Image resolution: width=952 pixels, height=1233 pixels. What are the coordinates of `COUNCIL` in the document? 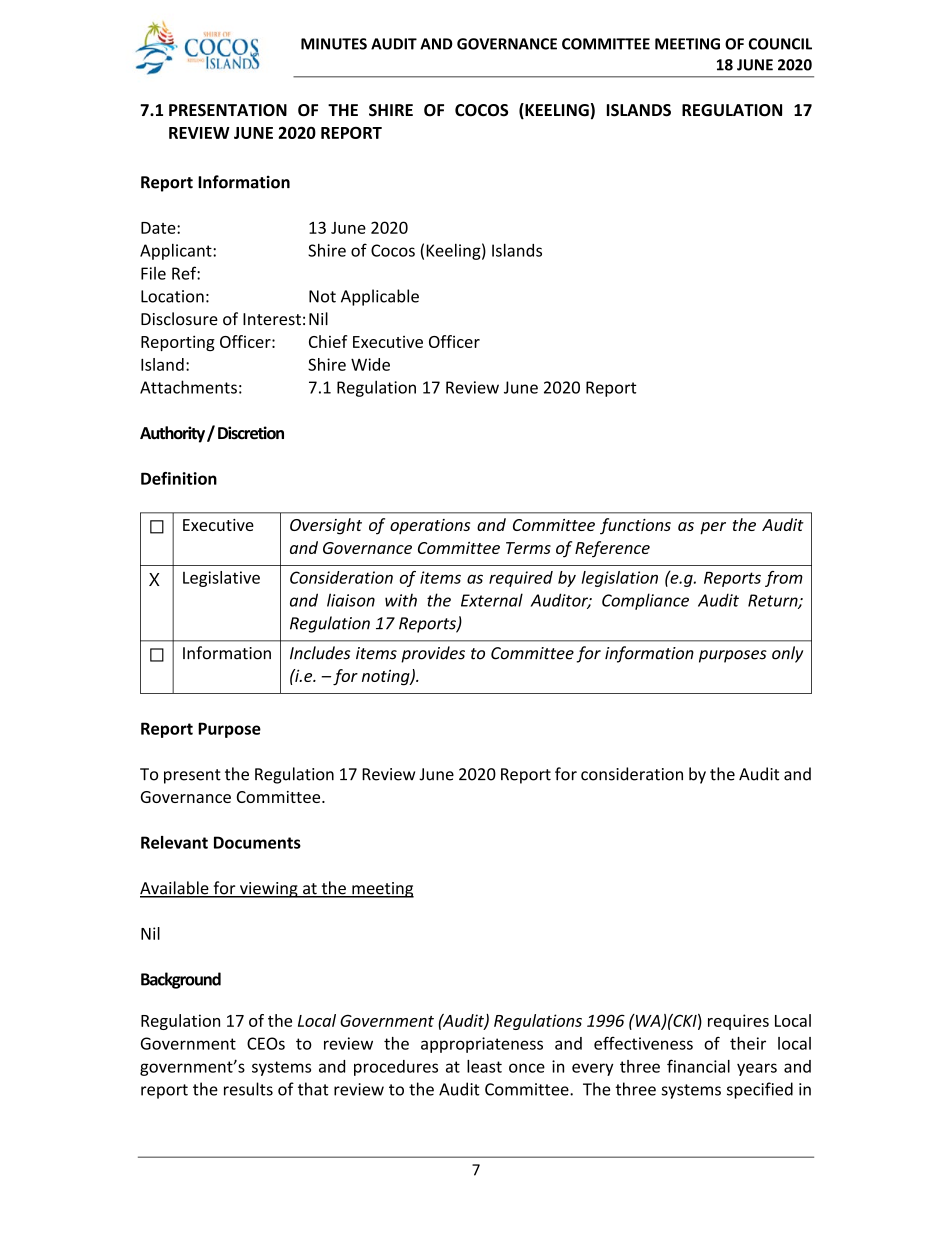 It's located at (780, 44).
